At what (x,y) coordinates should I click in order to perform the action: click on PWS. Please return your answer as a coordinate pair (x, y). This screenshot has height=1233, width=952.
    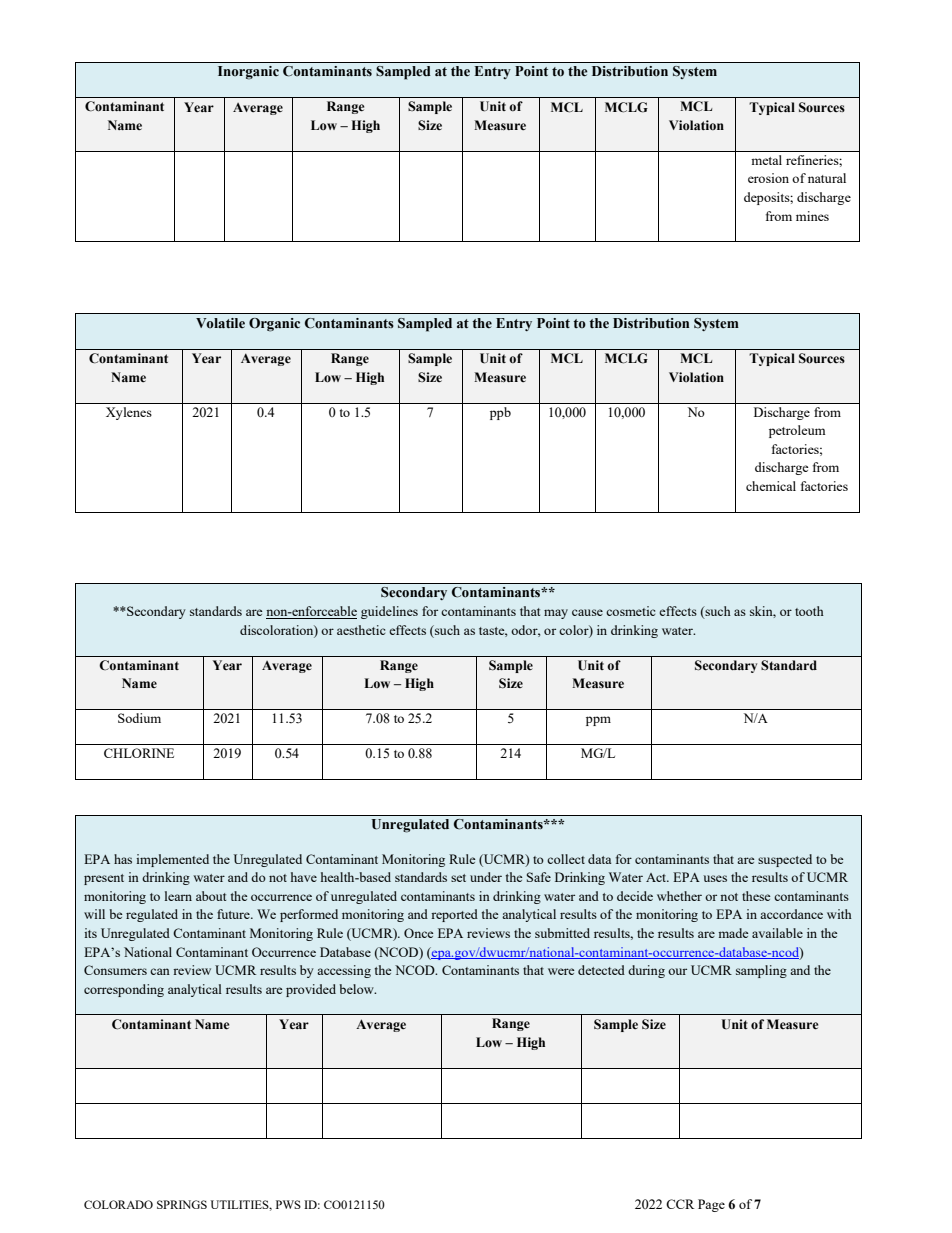
    Looking at the image, I should click on (288, 1204).
